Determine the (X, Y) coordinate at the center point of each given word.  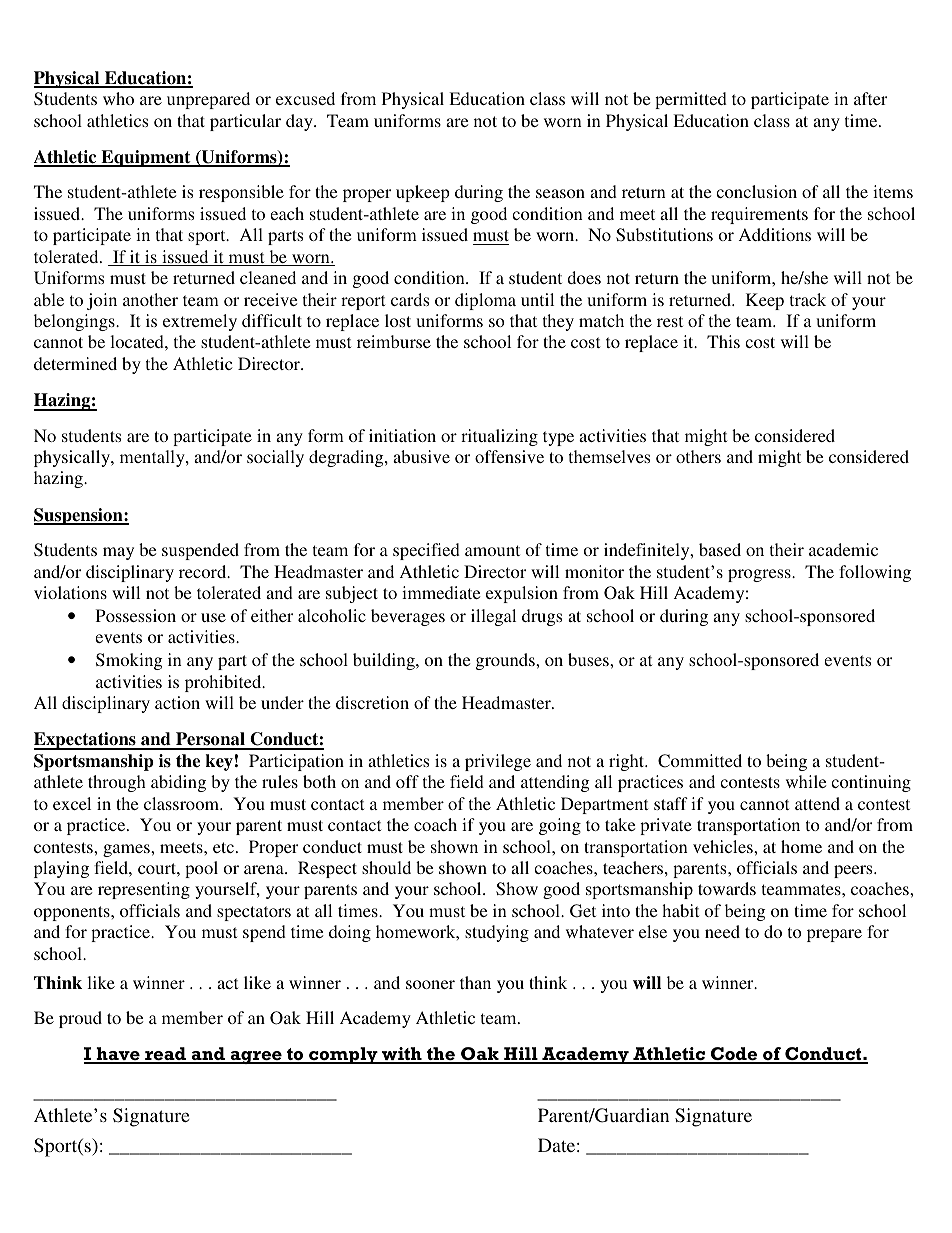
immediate (441, 592)
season (560, 193)
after (870, 98)
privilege (498, 762)
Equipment (146, 158)
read (165, 1055)
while (806, 781)
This (723, 341)
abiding (178, 783)
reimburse (394, 341)
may (118, 553)
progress (760, 575)
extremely (200, 322)
